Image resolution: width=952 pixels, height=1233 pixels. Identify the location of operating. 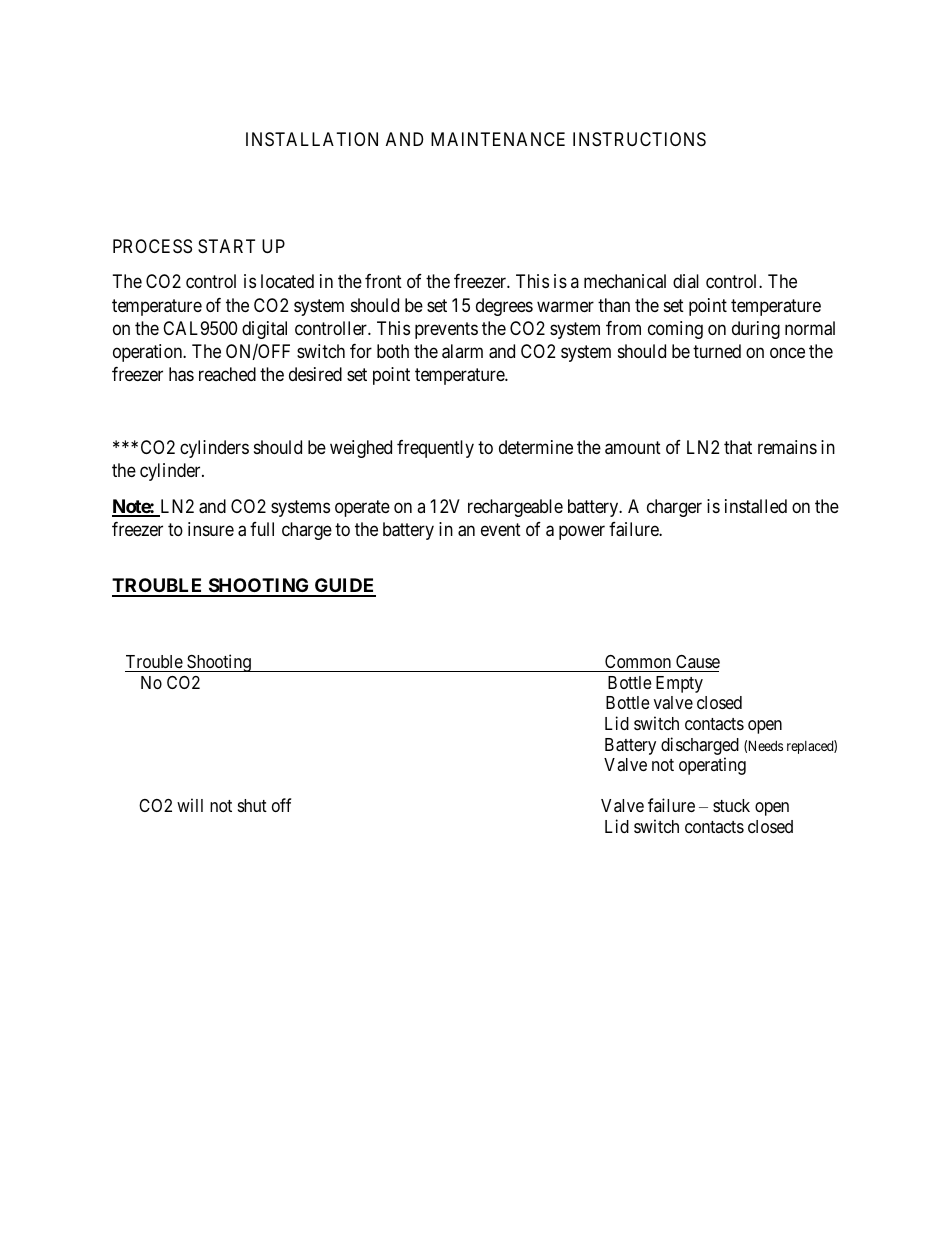
(712, 766).
